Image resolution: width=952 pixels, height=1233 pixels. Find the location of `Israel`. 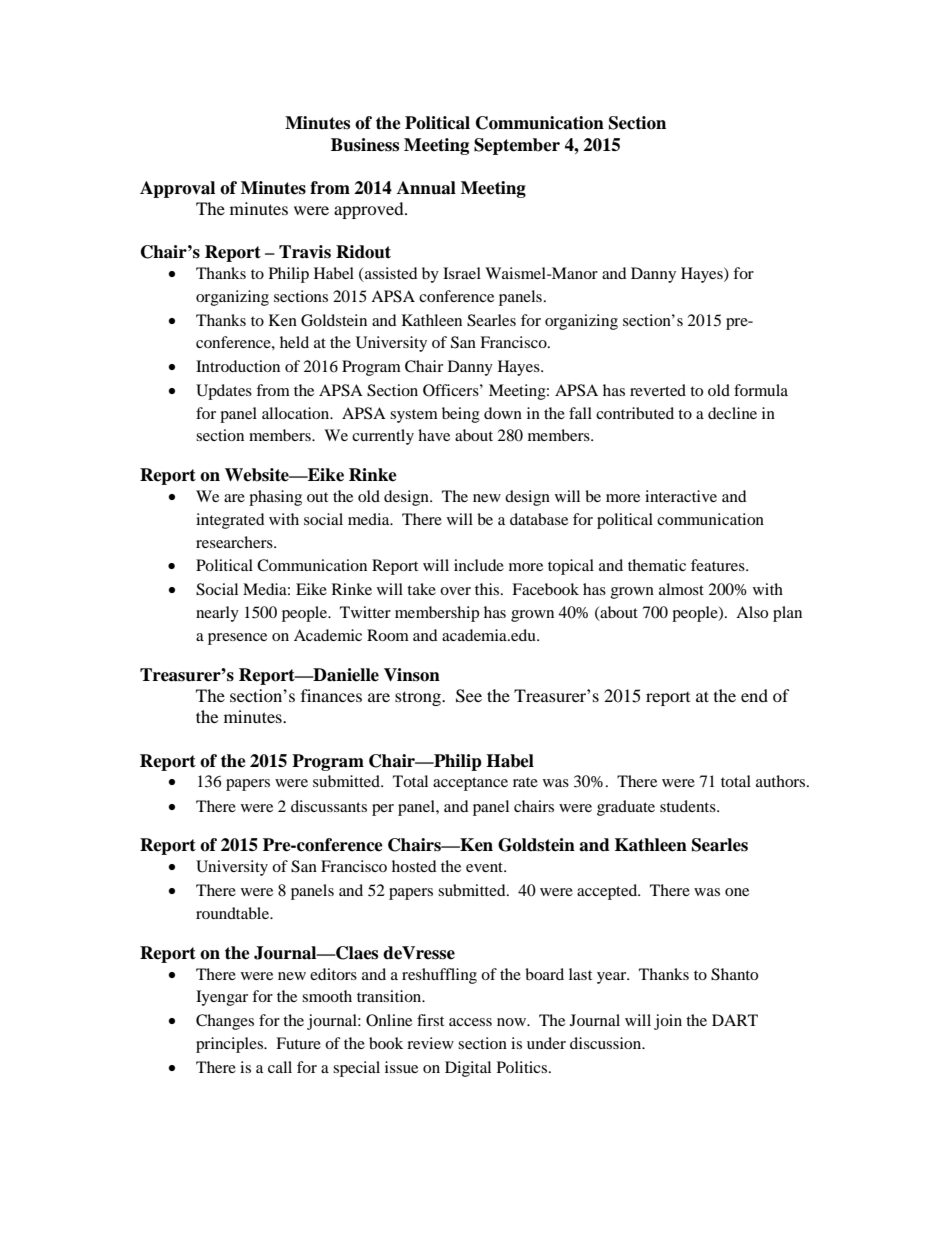

Israel is located at coordinates (462, 273).
